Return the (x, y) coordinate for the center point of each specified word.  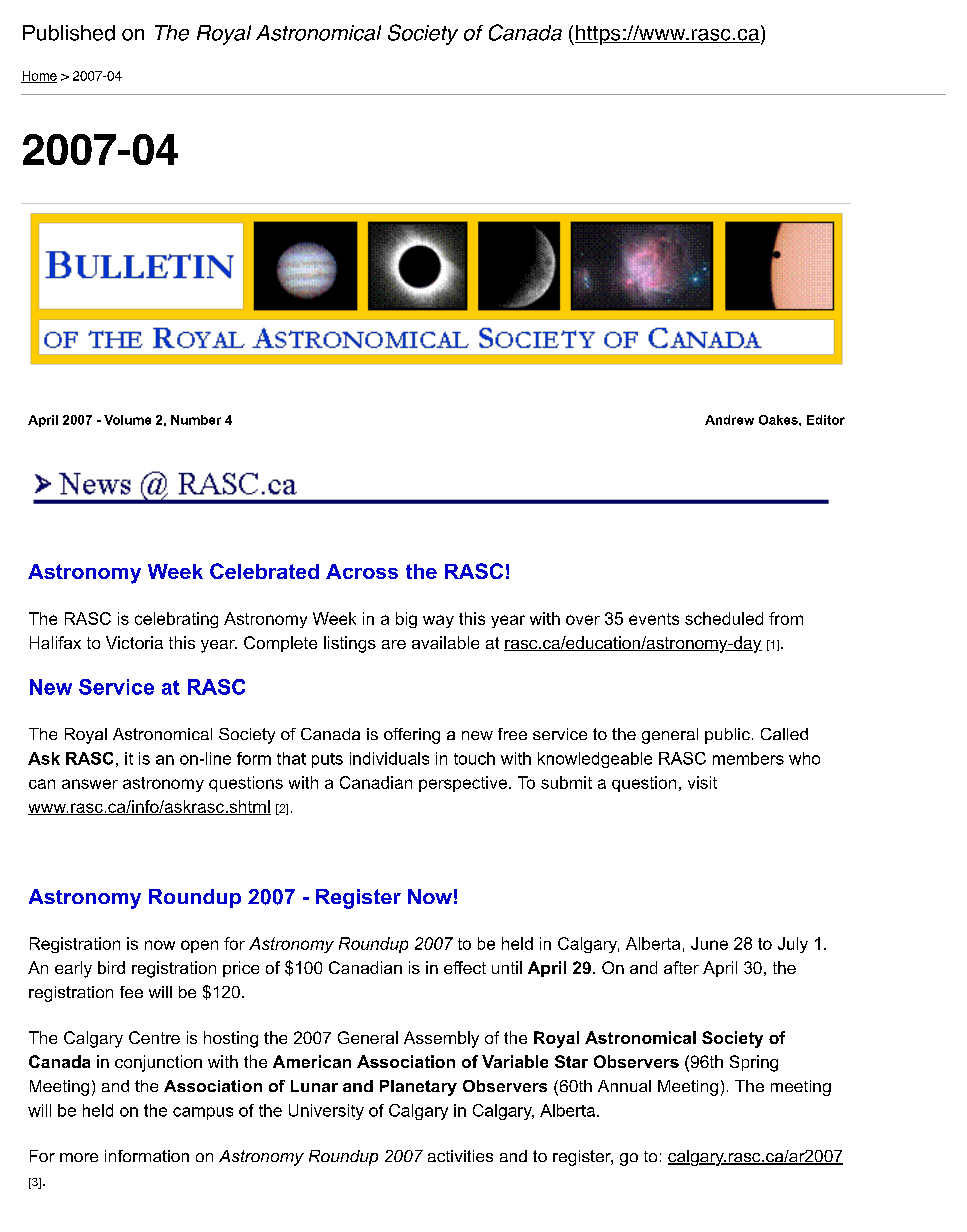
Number (196, 420)
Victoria (134, 642)
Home (39, 77)
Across (362, 571)
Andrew (729, 420)
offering (412, 736)
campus (203, 1113)
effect (465, 967)
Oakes (779, 420)
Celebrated (264, 571)
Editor (826, 420)
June (709, 943)
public (727, 736)
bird (111, 967)
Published (69, 33)
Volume (127, 420)
